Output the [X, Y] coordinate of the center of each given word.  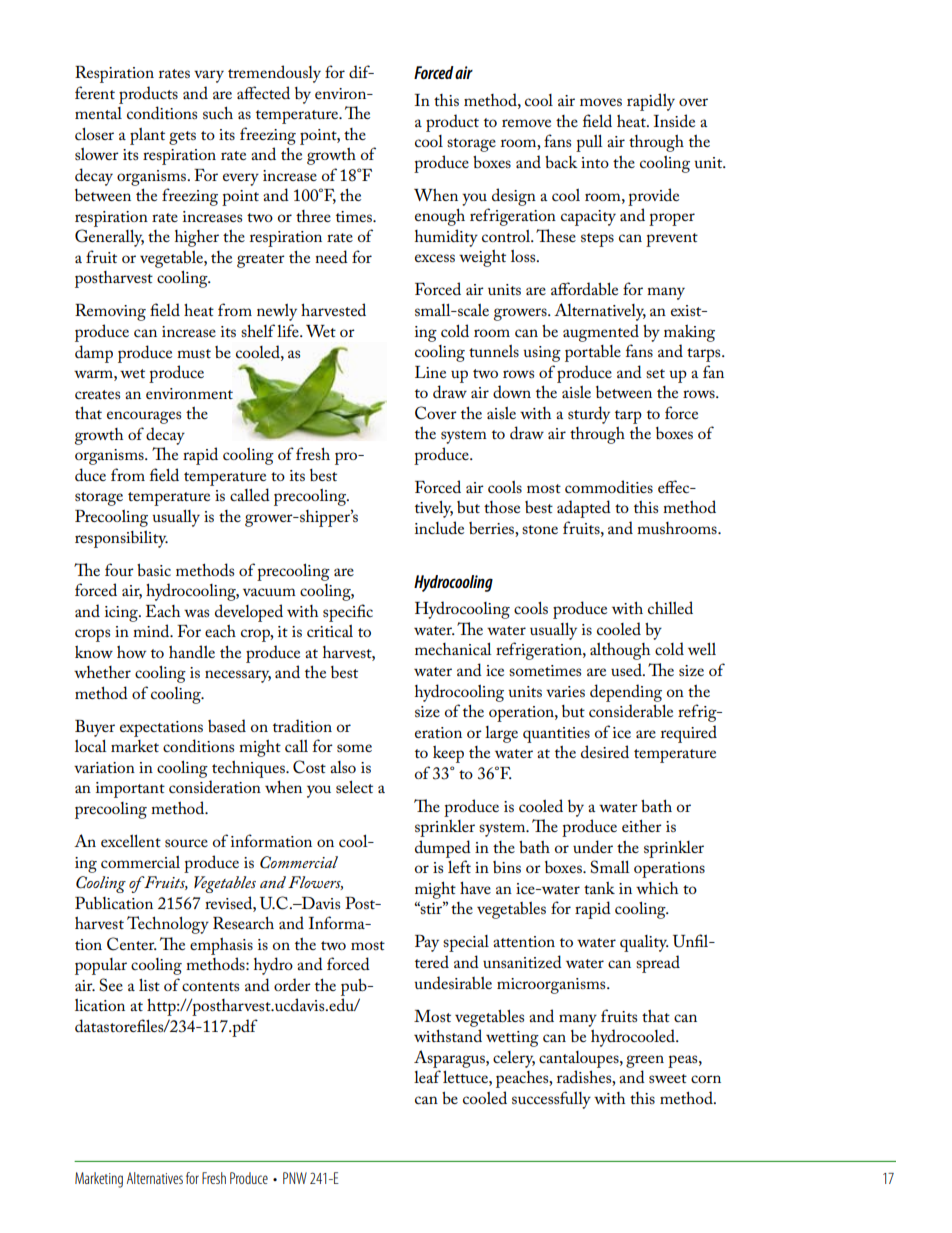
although [620, 651]
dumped [443, 849]
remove [526, 123]
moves [601, 102]
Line [430, 372]
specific [348, 613]
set [655, 373]
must [194, 353]
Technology [168, 925]
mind [152, 630]
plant [147, 136]
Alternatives [155, 1178]
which [657, 888]
